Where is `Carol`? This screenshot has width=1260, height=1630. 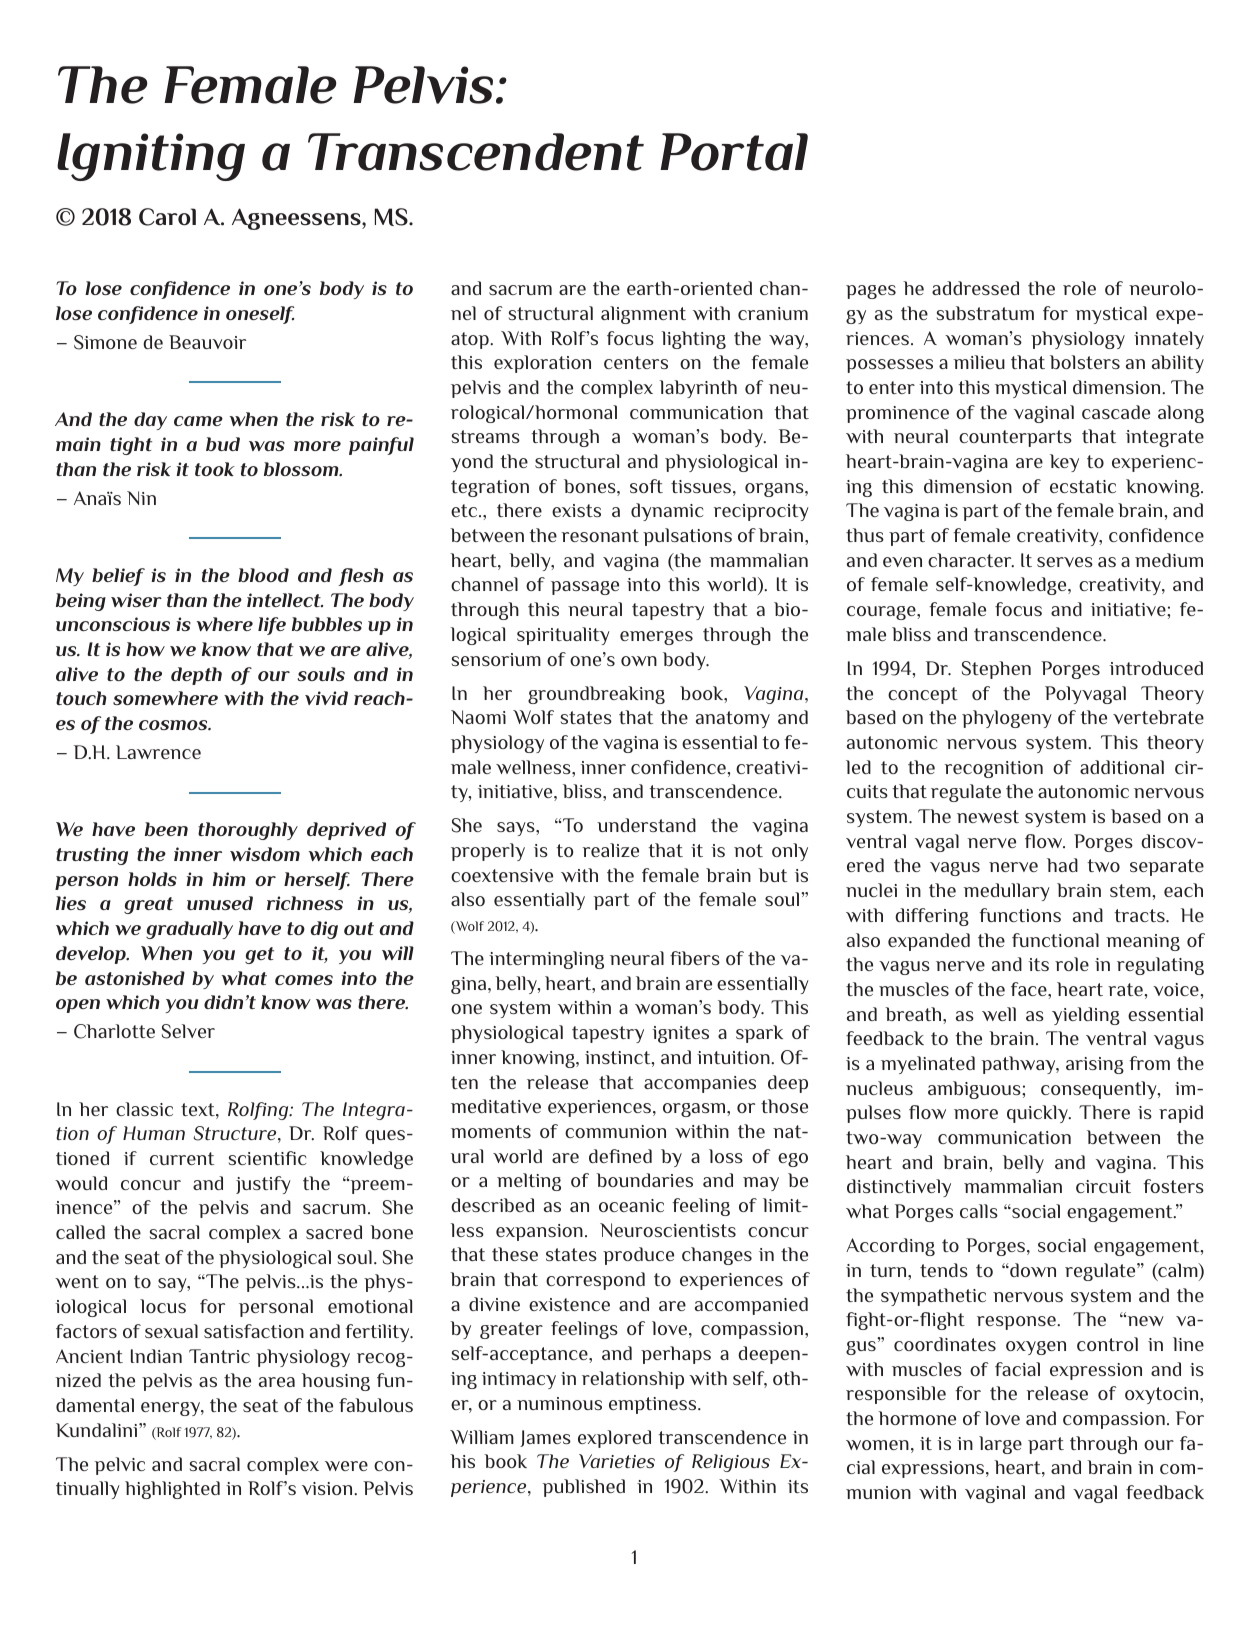 Carol is located at coordinates (167, 217).
